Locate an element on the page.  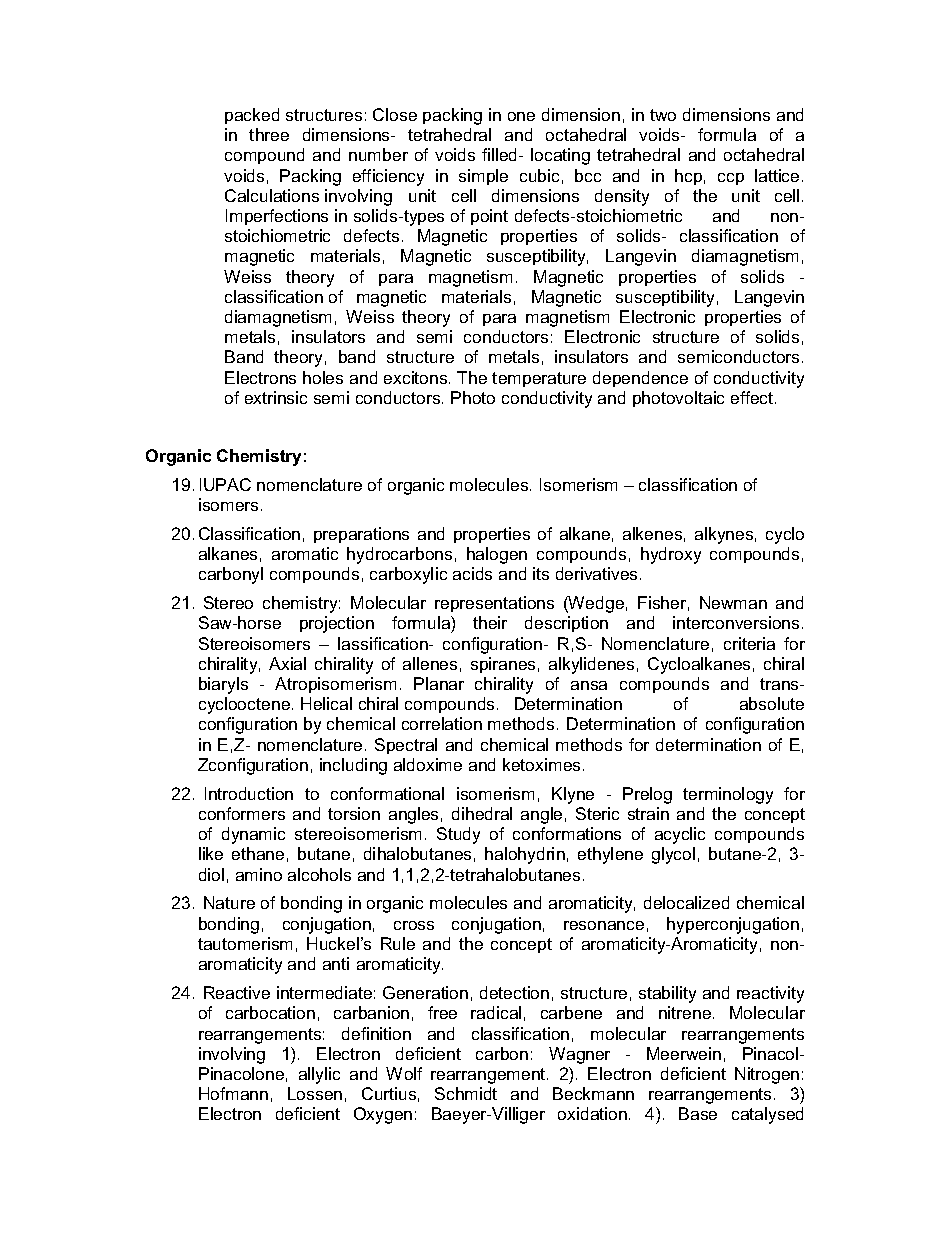
Schmidt is located at coordinates (466, 1093).
